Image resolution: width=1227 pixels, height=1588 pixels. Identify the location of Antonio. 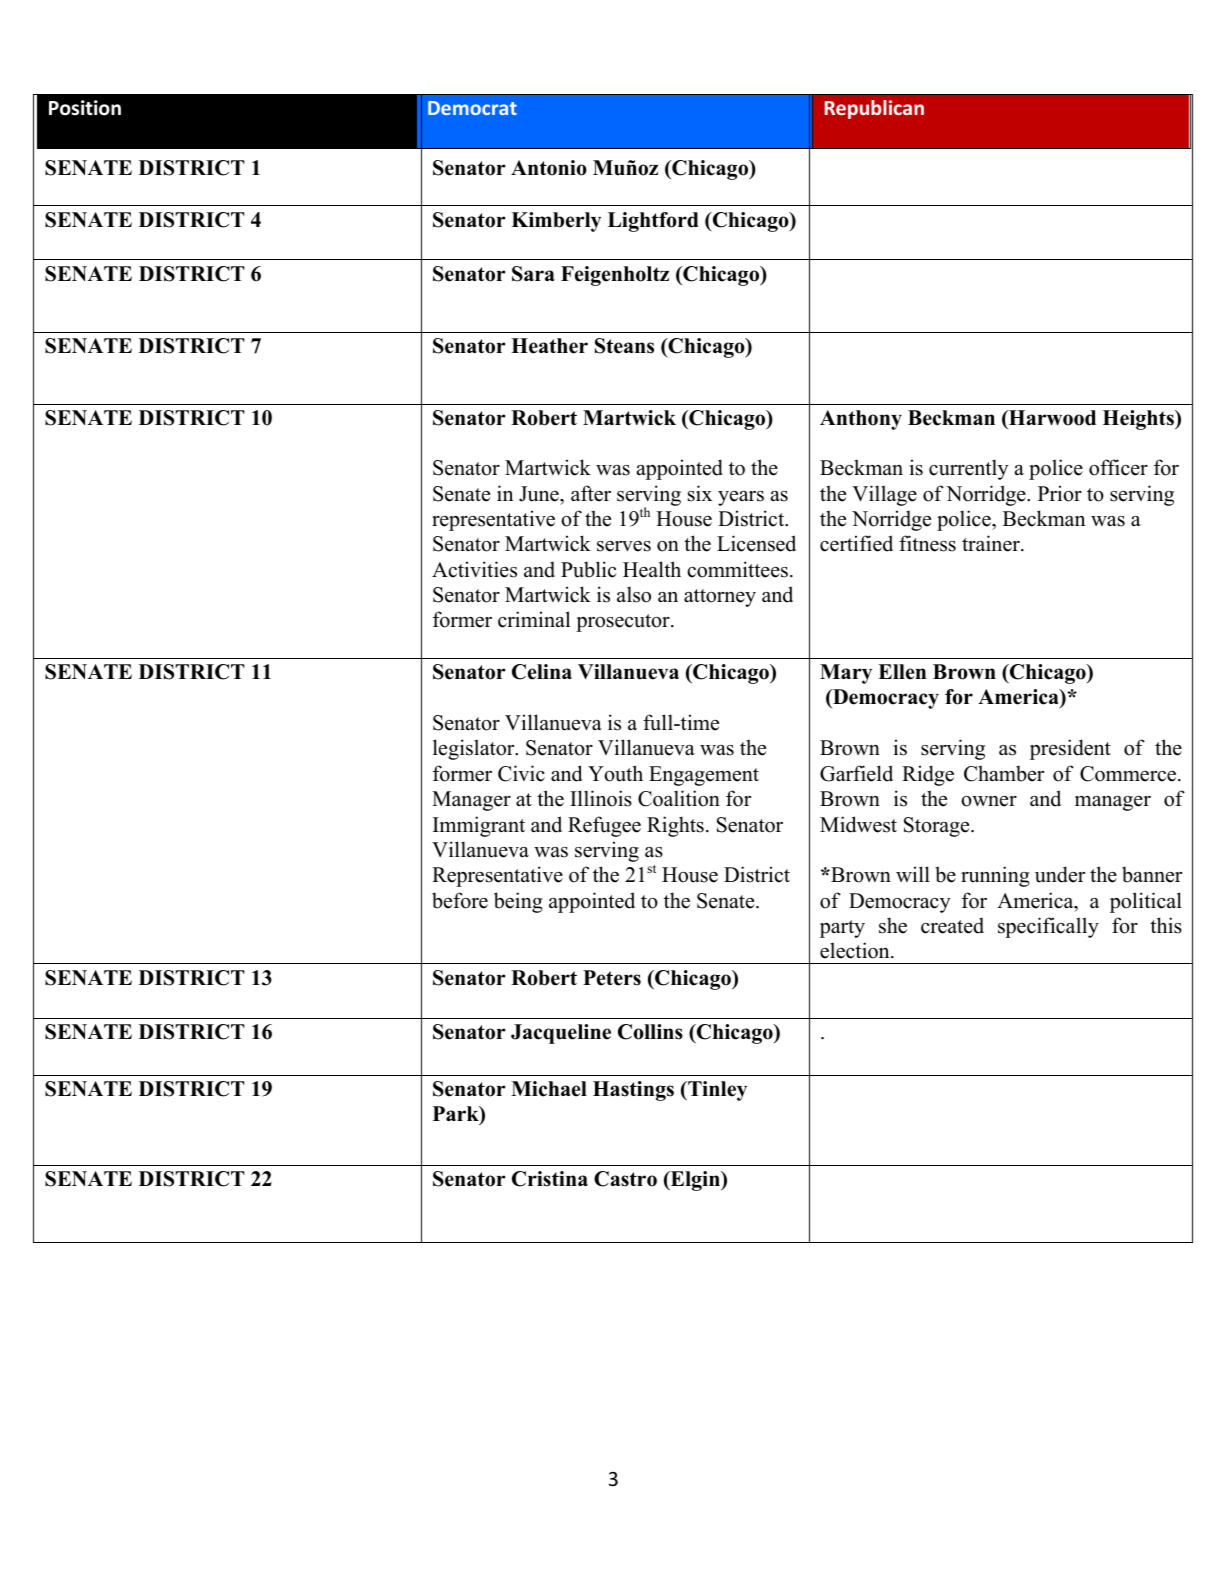
(549, 168).
